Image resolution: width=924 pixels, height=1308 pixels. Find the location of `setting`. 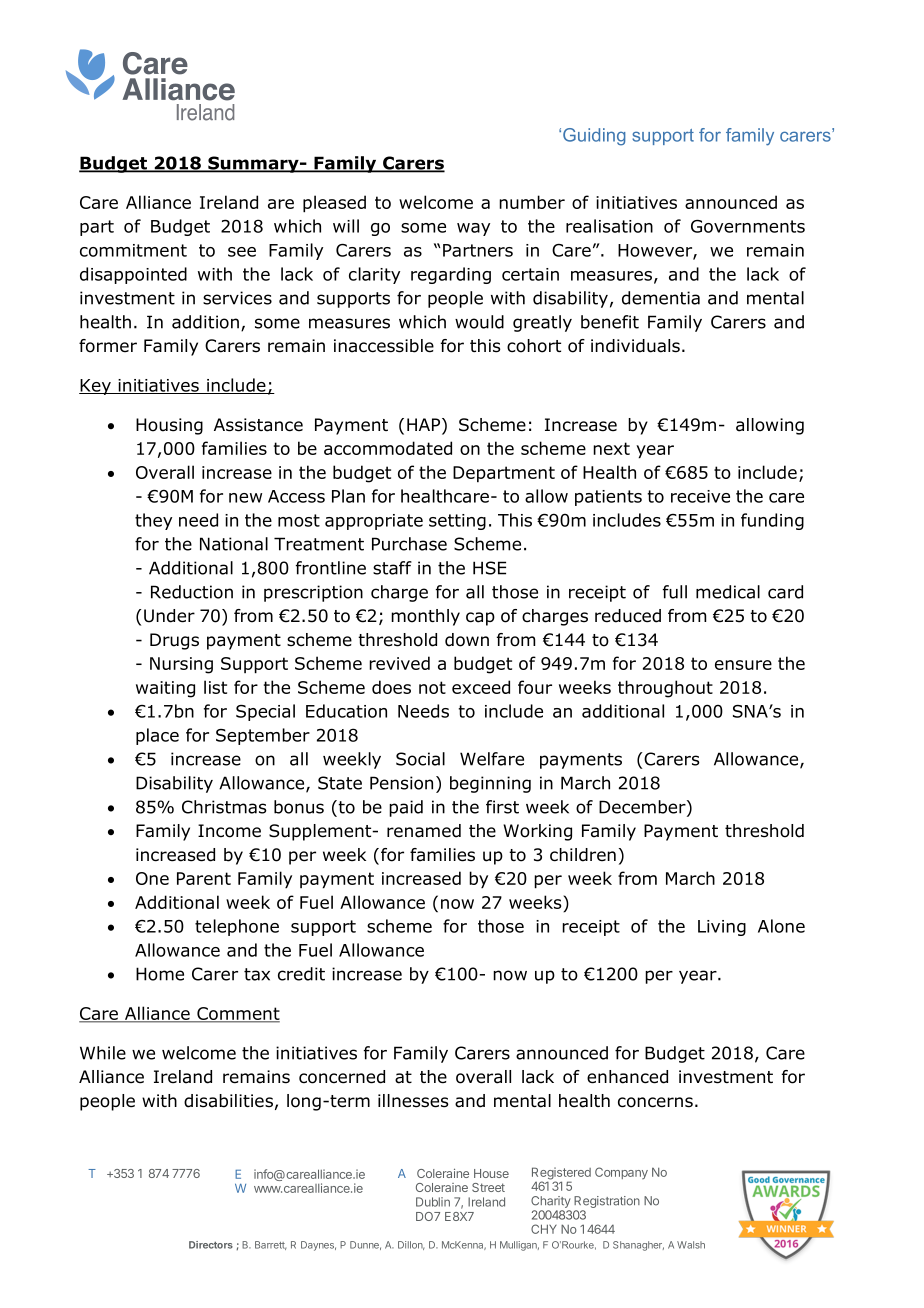

setting is located at coordinates (457, 522).
